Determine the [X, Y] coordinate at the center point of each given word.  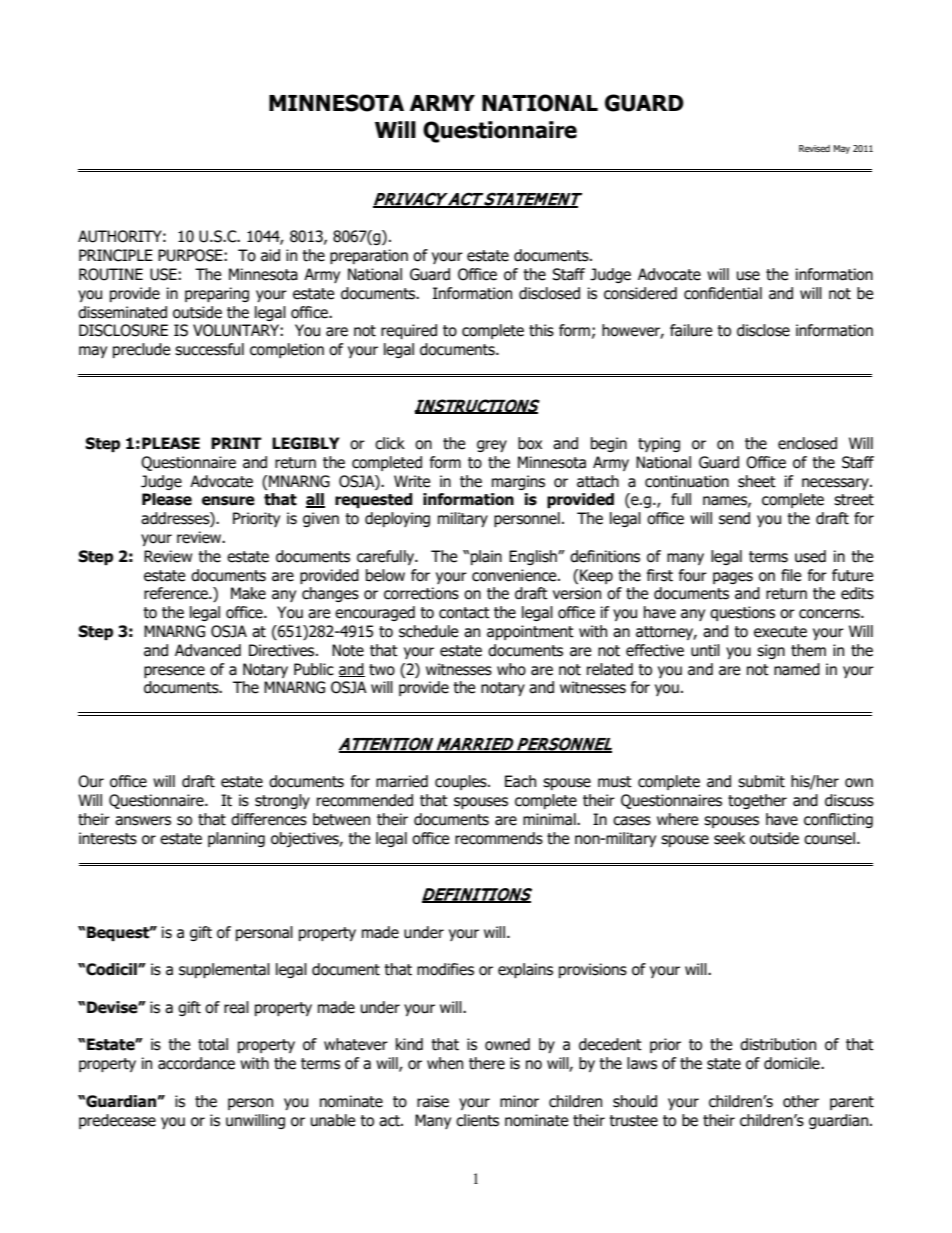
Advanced [208, 650]
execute [780, 632]
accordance [196, 1063]
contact [464, 613]
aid [270, 255]
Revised [814, 148]
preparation [369, 256]
